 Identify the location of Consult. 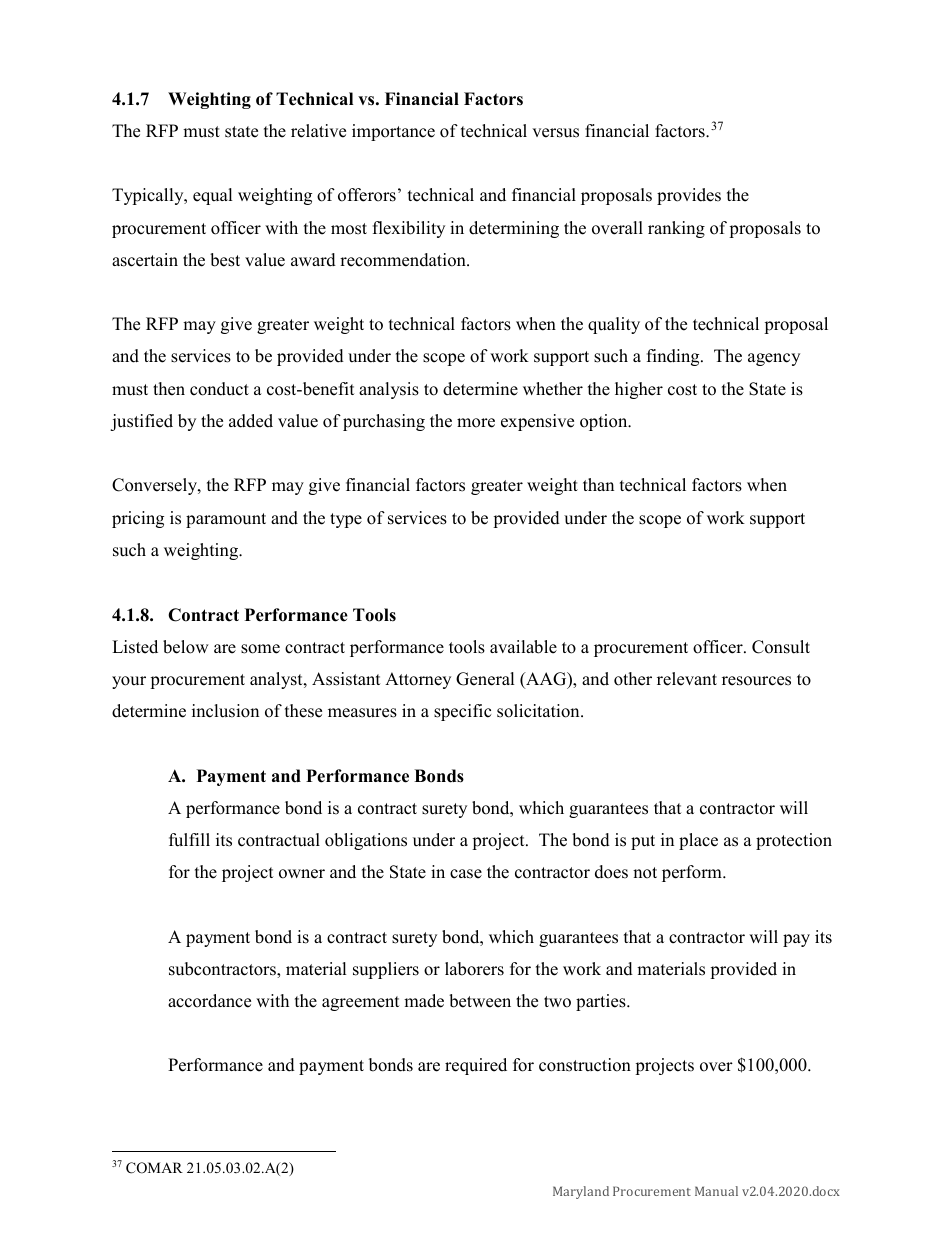
(781, 647).
